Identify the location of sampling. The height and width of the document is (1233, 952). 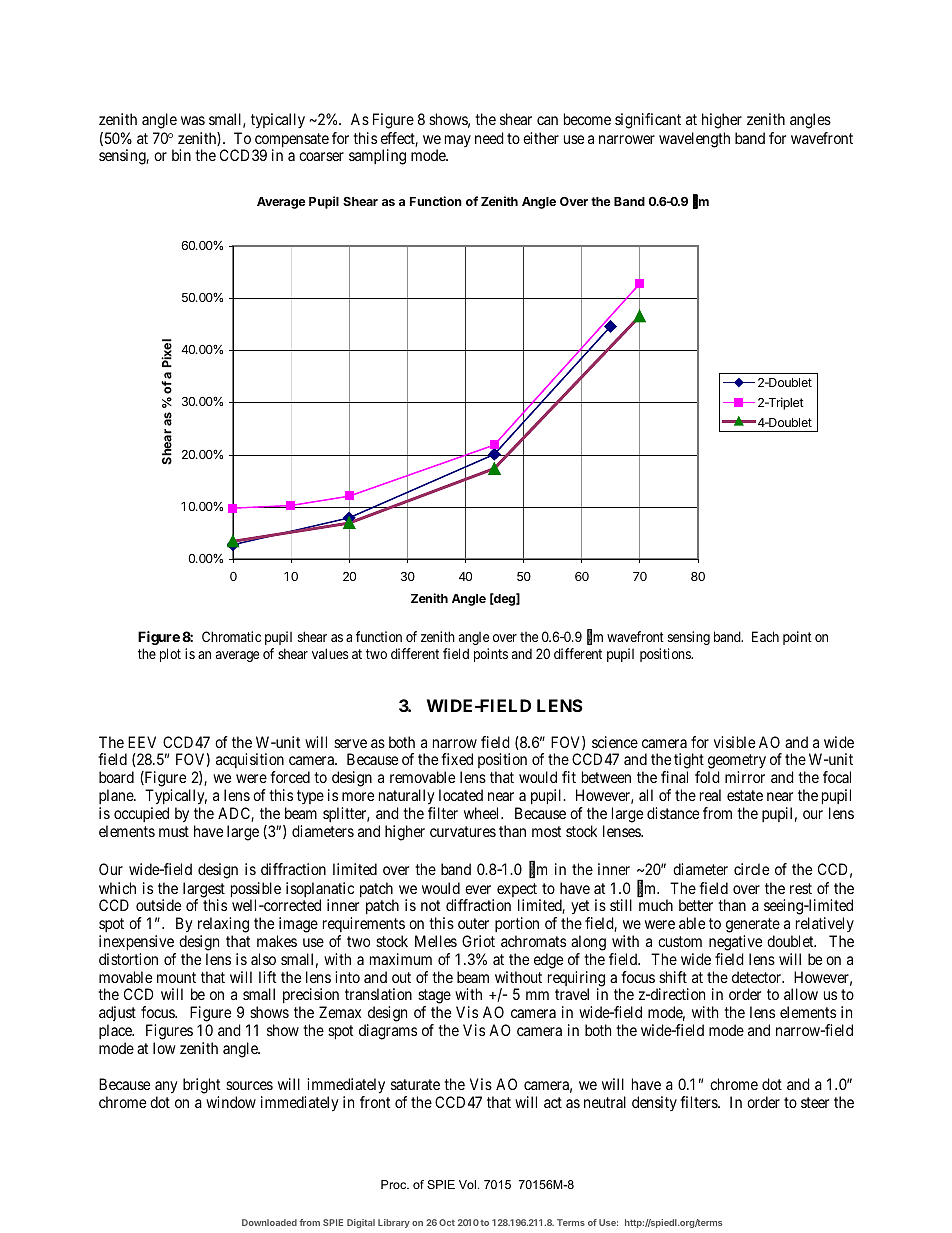
(377, 157).
